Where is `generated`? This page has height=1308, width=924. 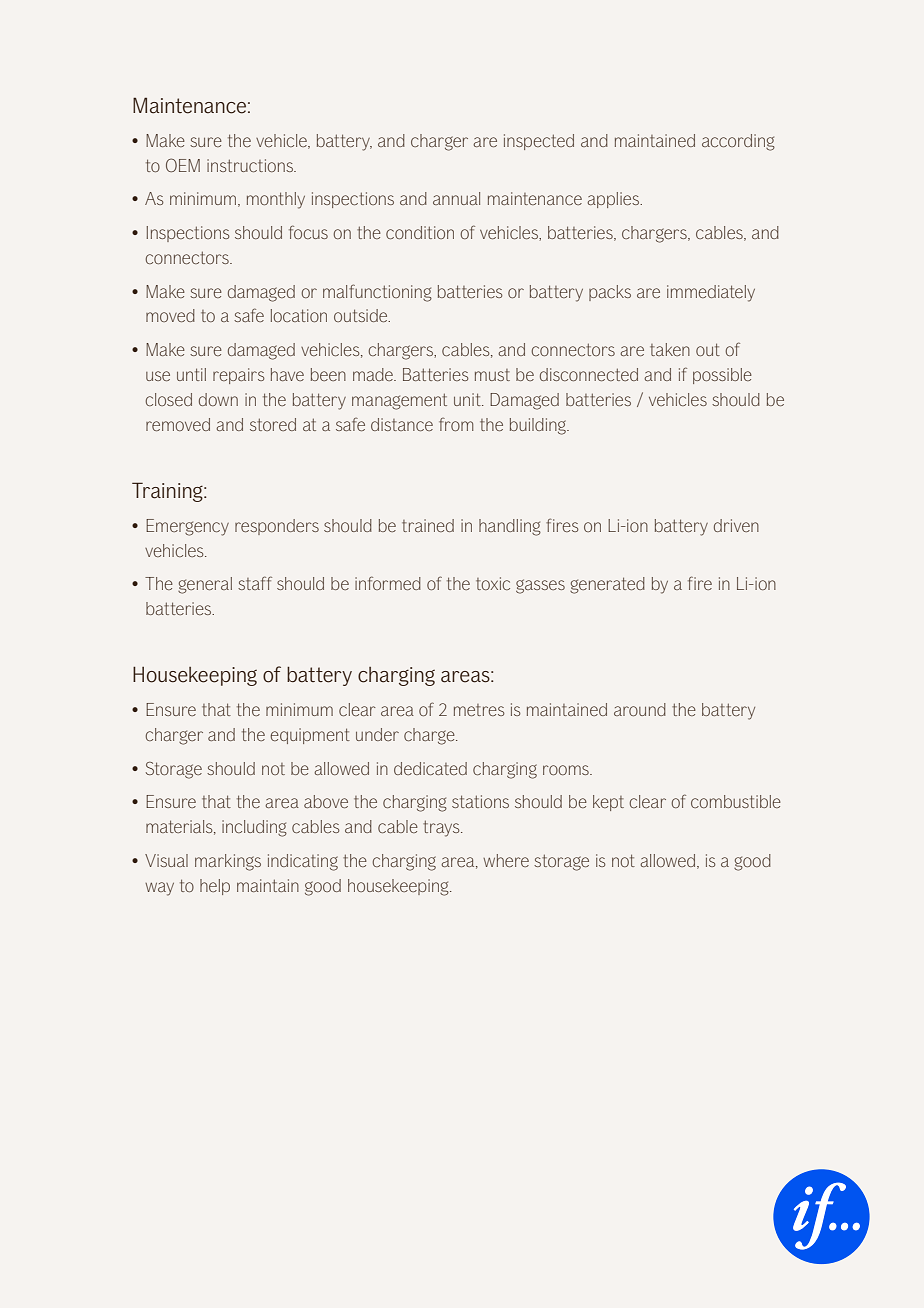
generated is located at coordinates (607, 585).
